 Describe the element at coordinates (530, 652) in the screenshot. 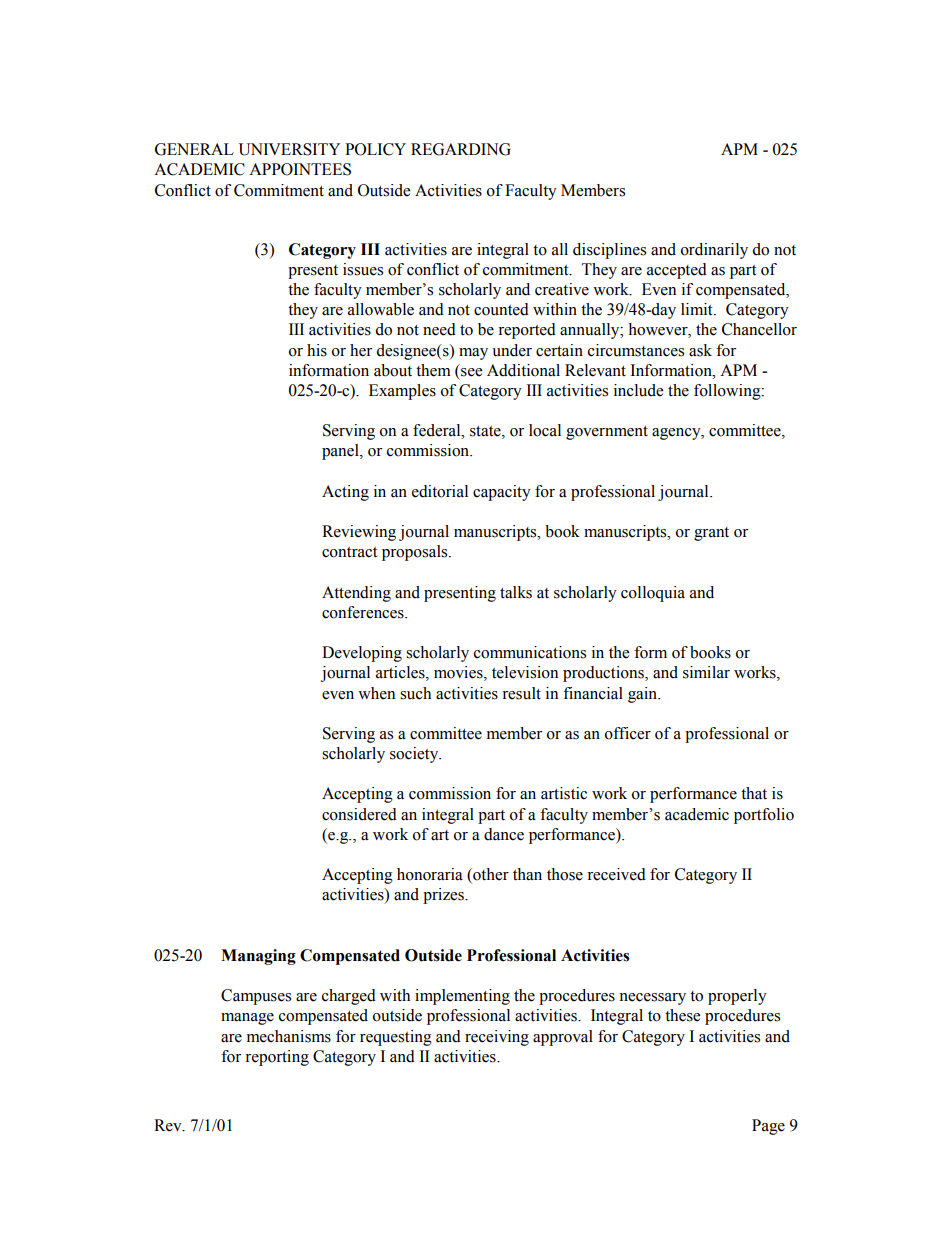

I see `communications` at that location.
